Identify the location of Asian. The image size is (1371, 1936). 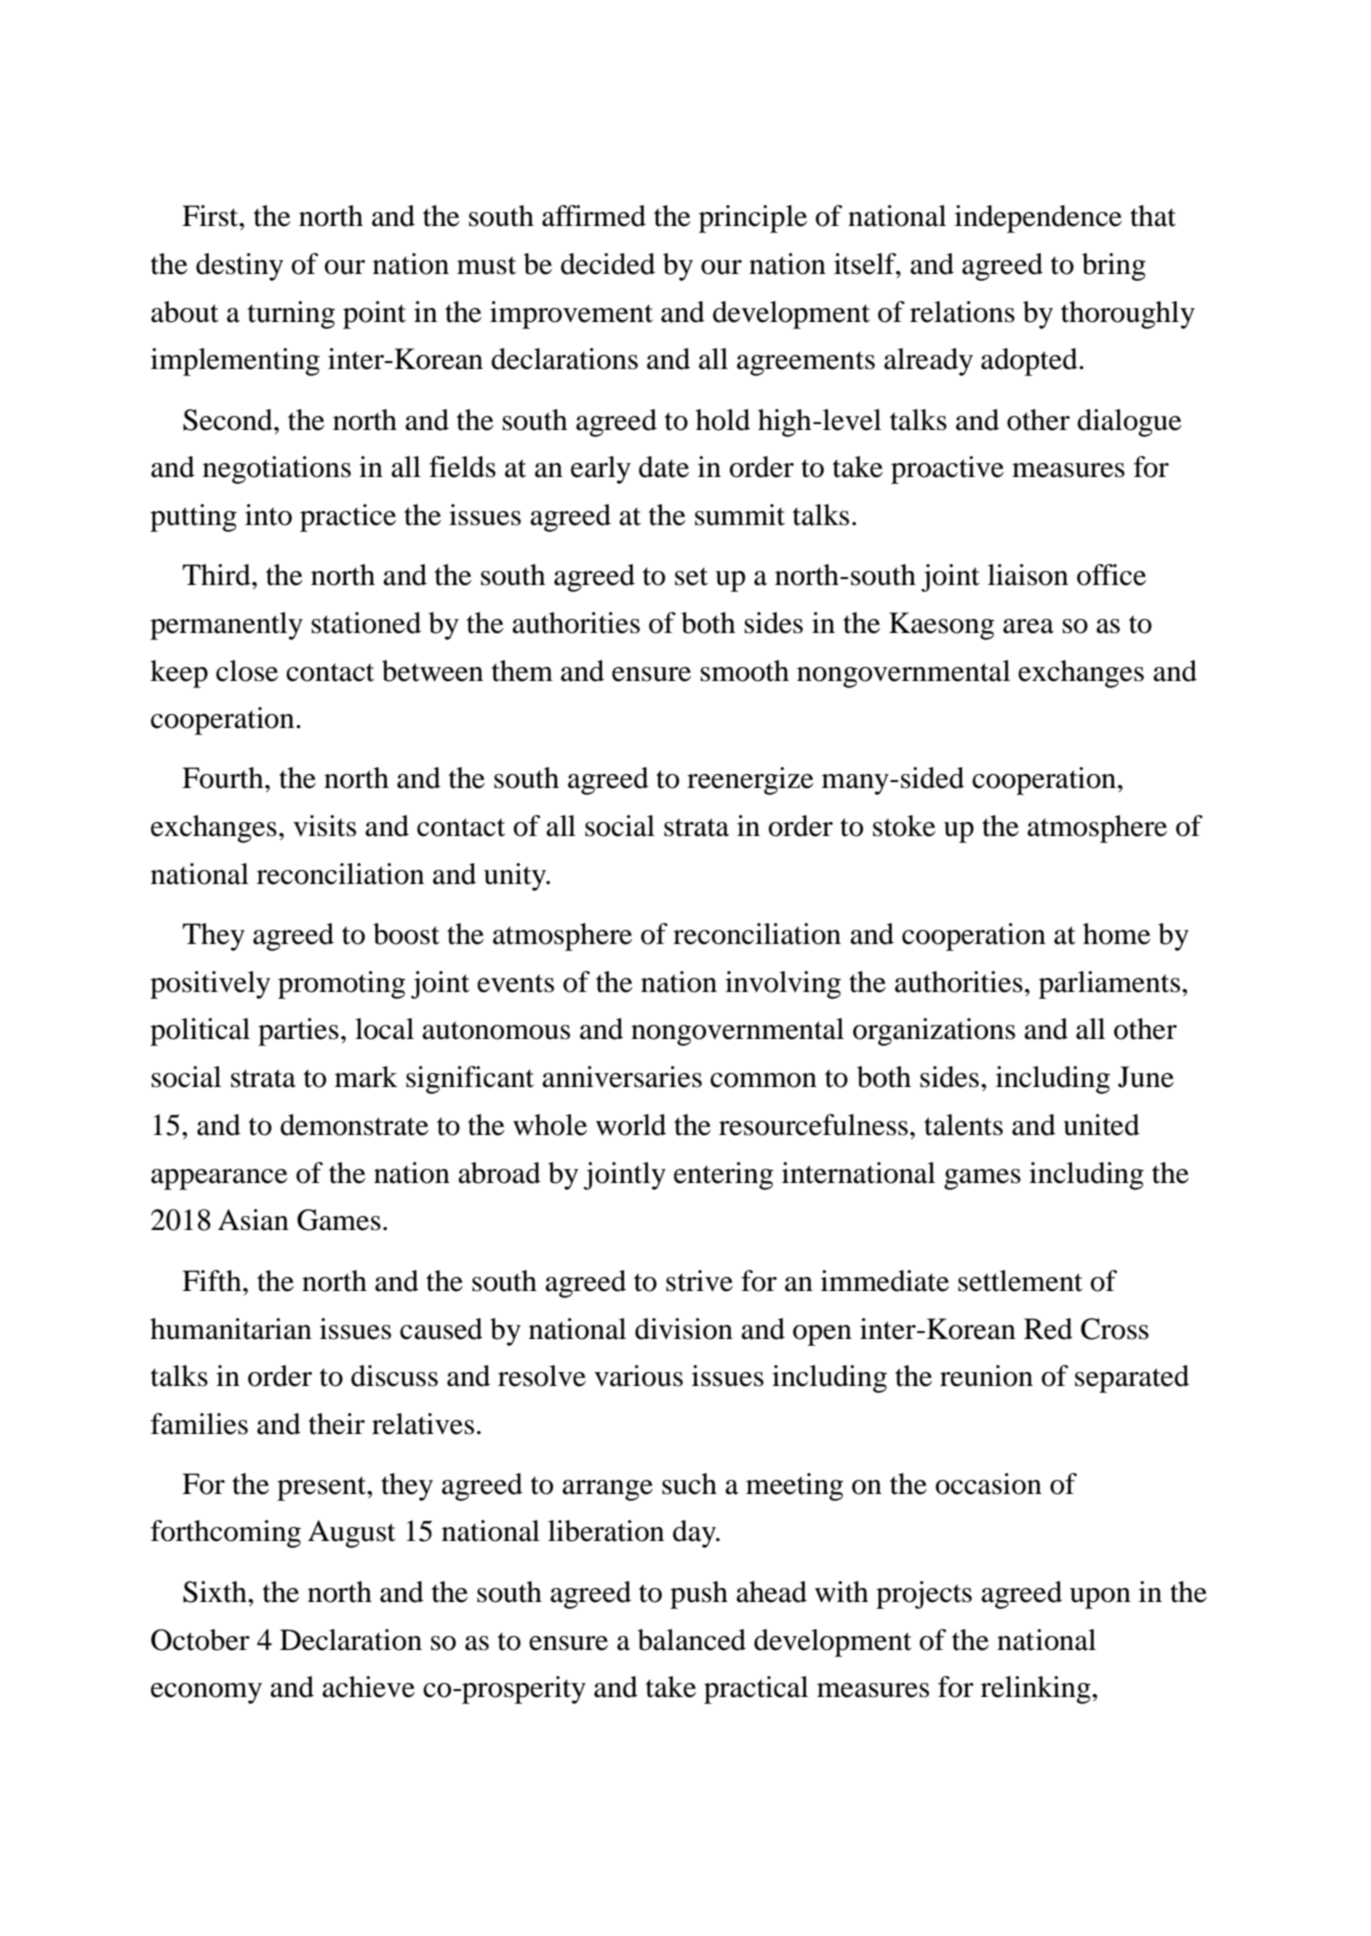
(253, 1220).
